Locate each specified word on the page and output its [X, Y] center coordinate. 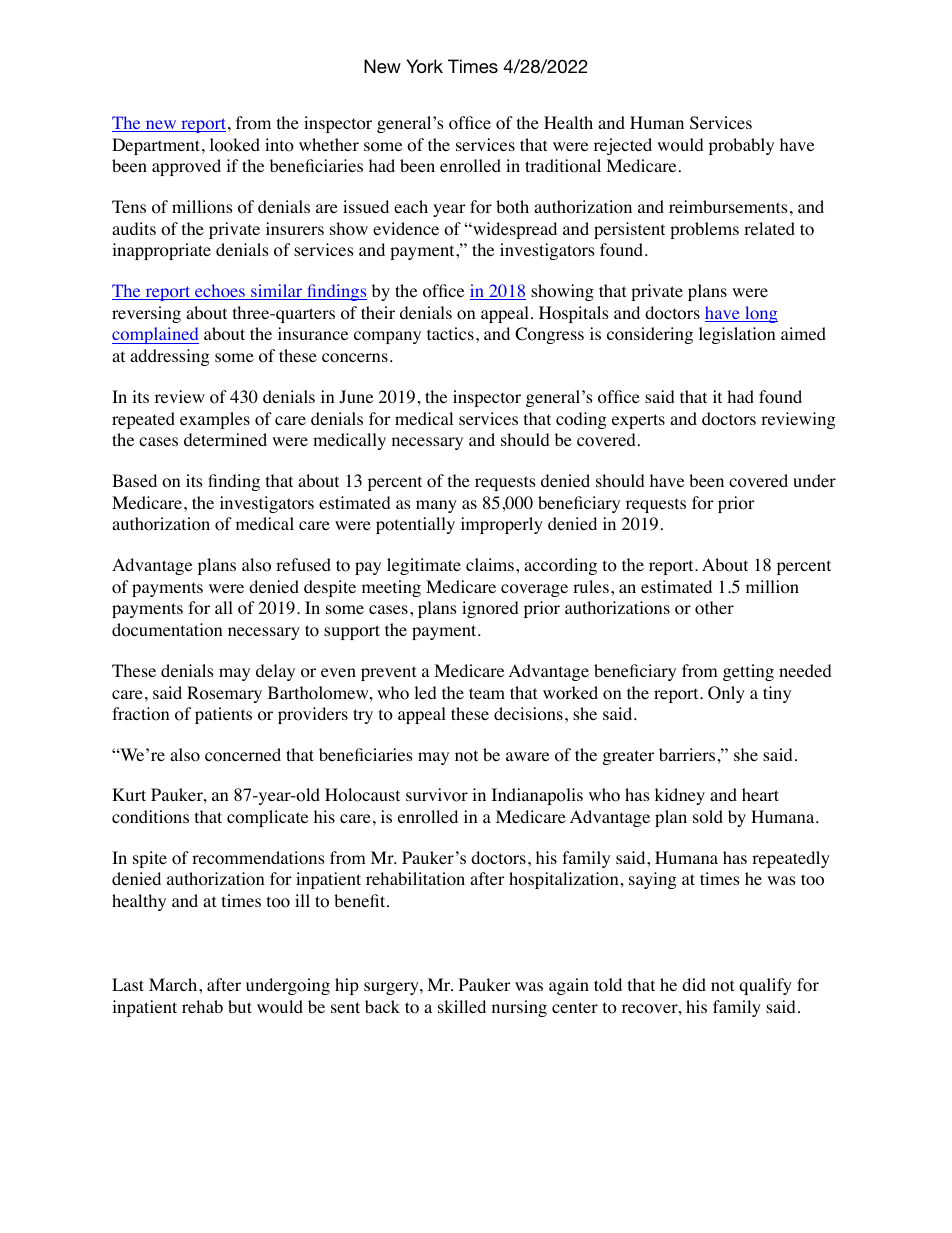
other [714, 608]
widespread [514, 230]
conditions [150, 817]
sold [708, 817]
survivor [437, 795]
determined [225, 439]
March [174, 984]
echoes [220, 292]
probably [741, 146]
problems [704, 230]
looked [235, 145]
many [436, 506]
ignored [490, 609]
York [424, 66]
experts [638, 421]
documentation [167, 630]
